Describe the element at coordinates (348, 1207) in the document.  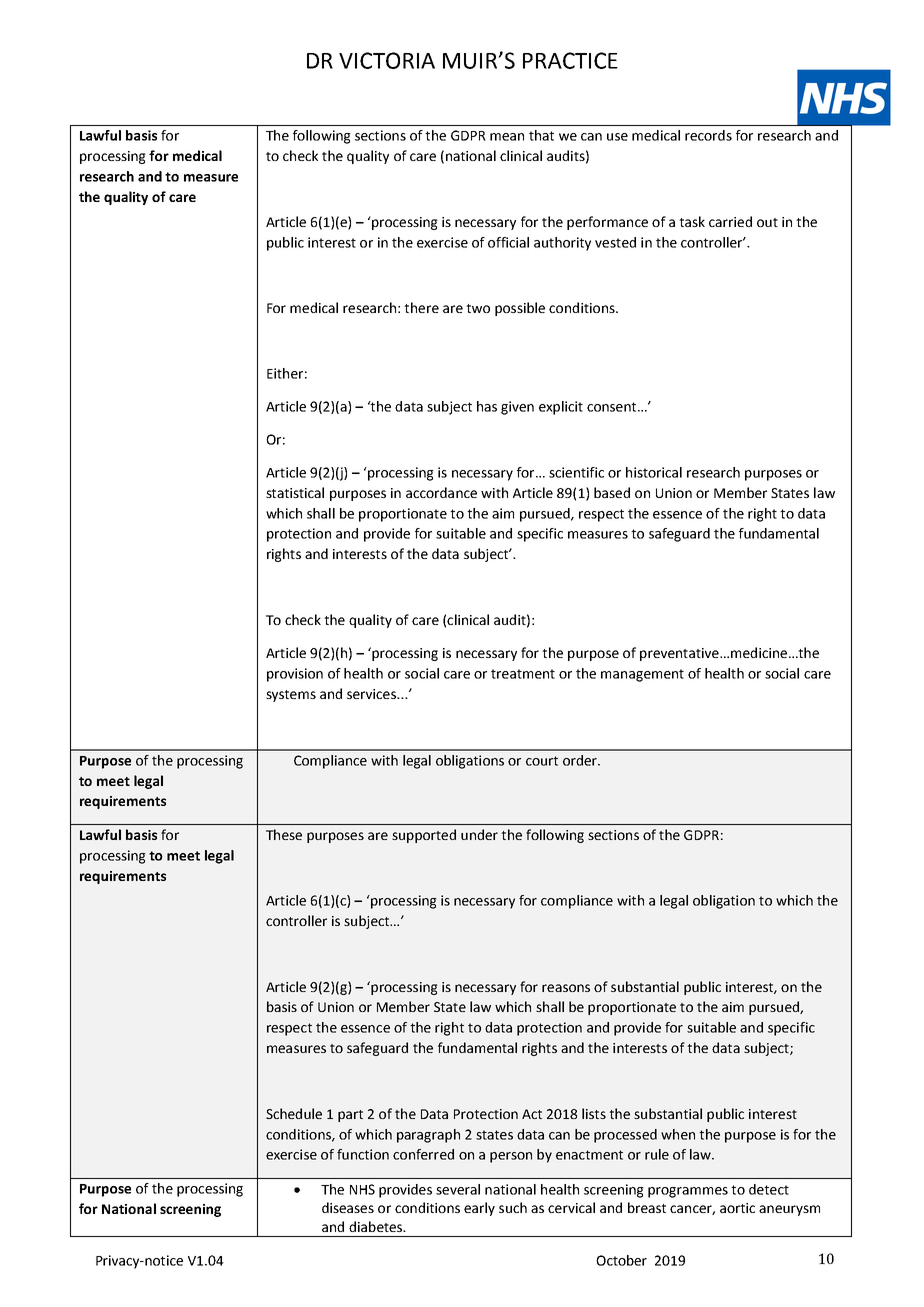
I see `diseases` at that location.
